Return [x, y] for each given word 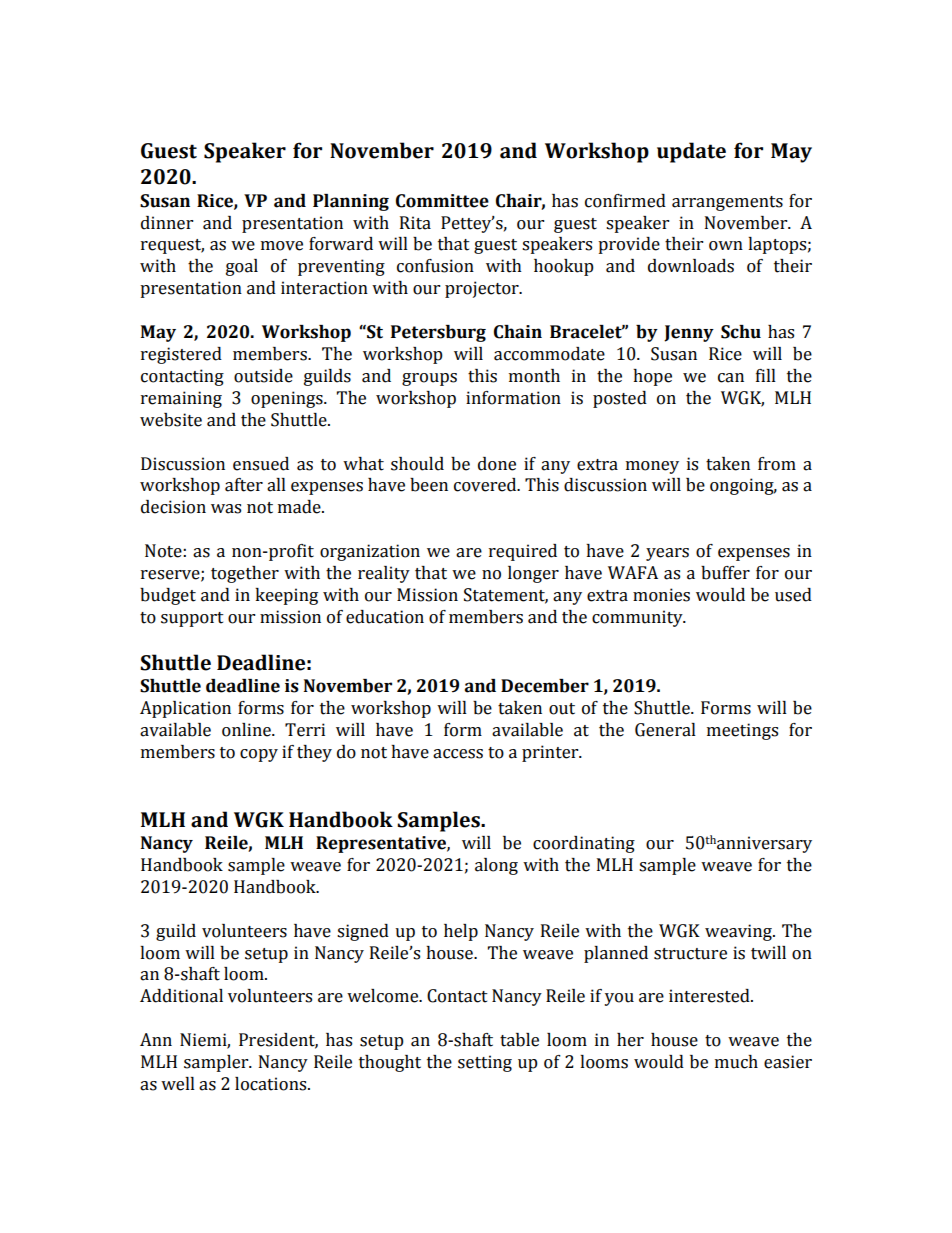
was [226, 509]
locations [272, 1084]
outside [263, 376]
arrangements [727, 203]
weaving [739, 932]
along [496, 866]
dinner [167, 223]
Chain [518, 332]
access [458, 754]
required [523, 552]
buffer [725, 573]
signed [363, 932]
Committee [442, 201]
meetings [742, 731]
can [731, 378]
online [247, 730]
